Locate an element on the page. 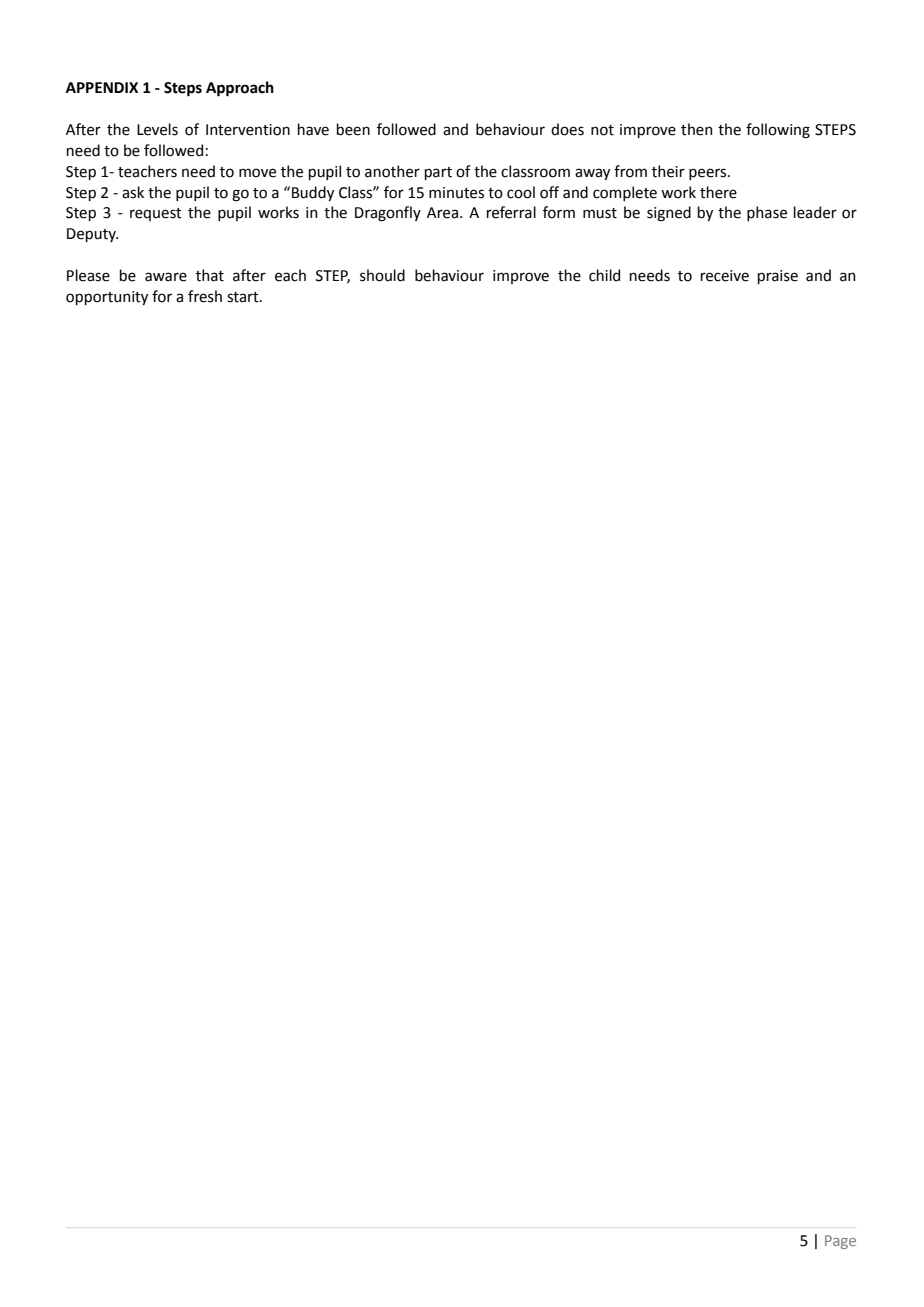 The width and height of the page is (924, 1307). Levels is located at coordinates (157, 129).
